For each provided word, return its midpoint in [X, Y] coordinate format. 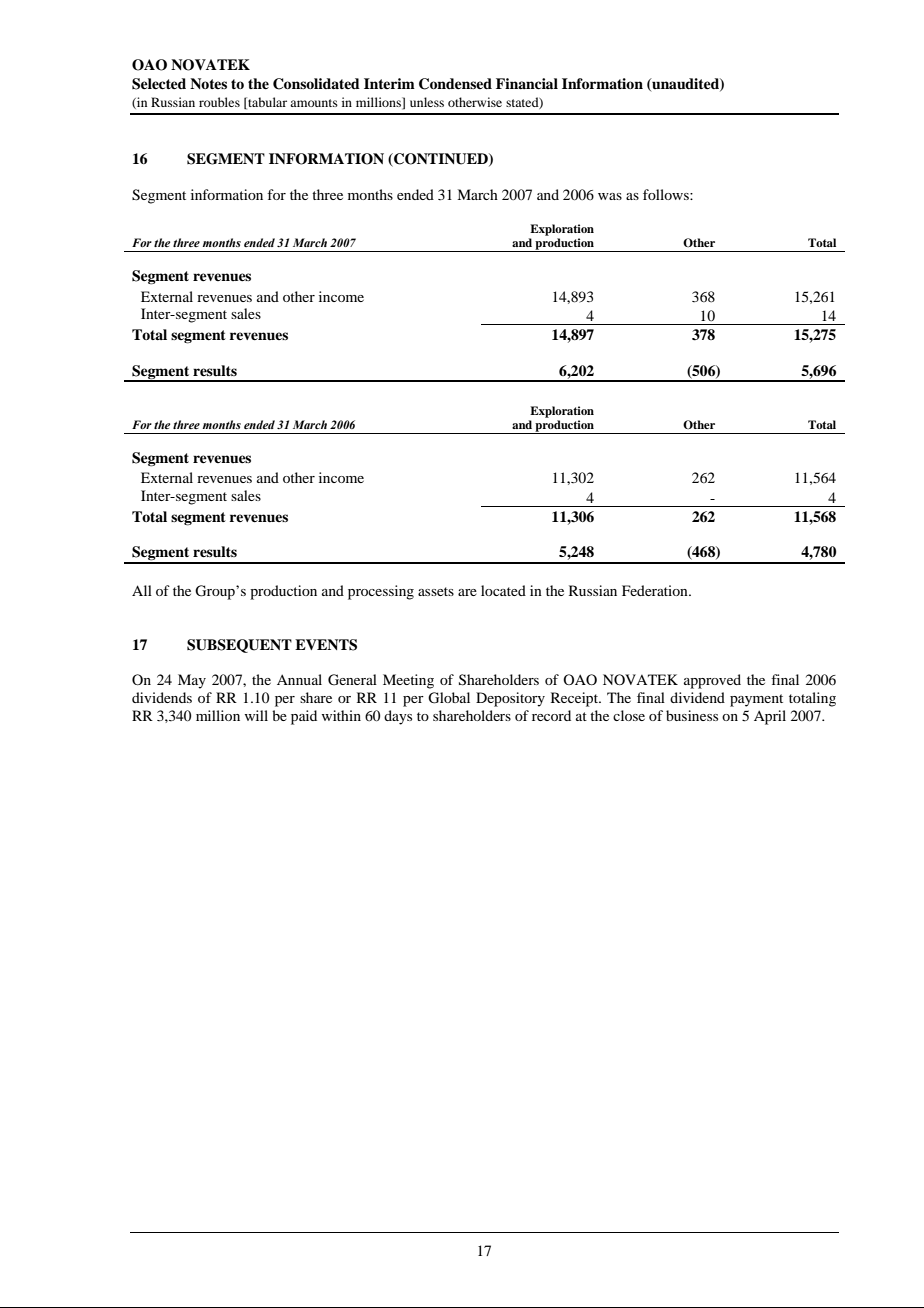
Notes [208, 83]
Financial [527, 83]
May [192, 681]
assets [436, 591]
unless [427, 102]
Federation [656, 590]
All [142, 590]
